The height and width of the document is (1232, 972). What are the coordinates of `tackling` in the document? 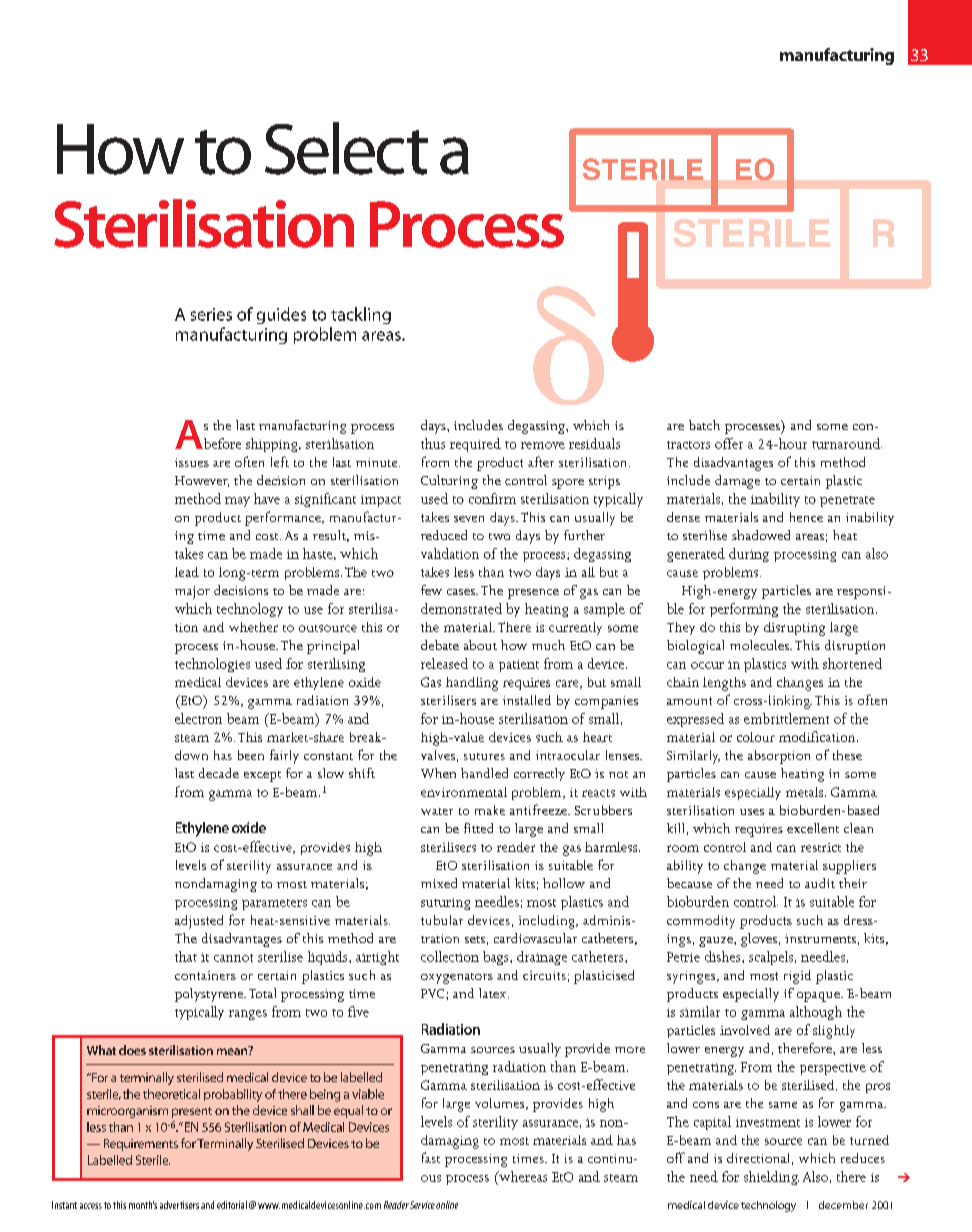 It's located at (361, 315).
